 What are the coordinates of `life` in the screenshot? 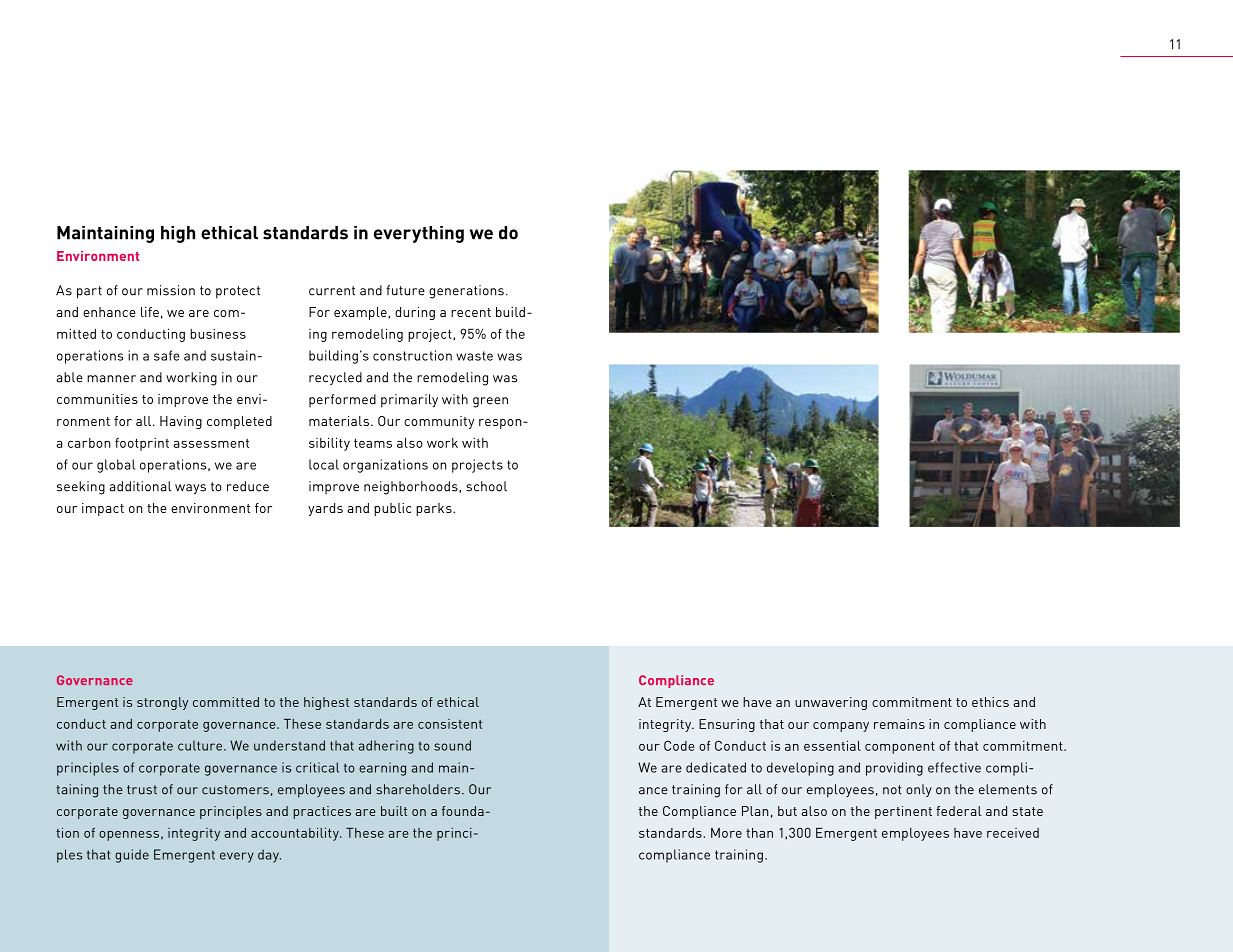 It's located at (150, 312).
